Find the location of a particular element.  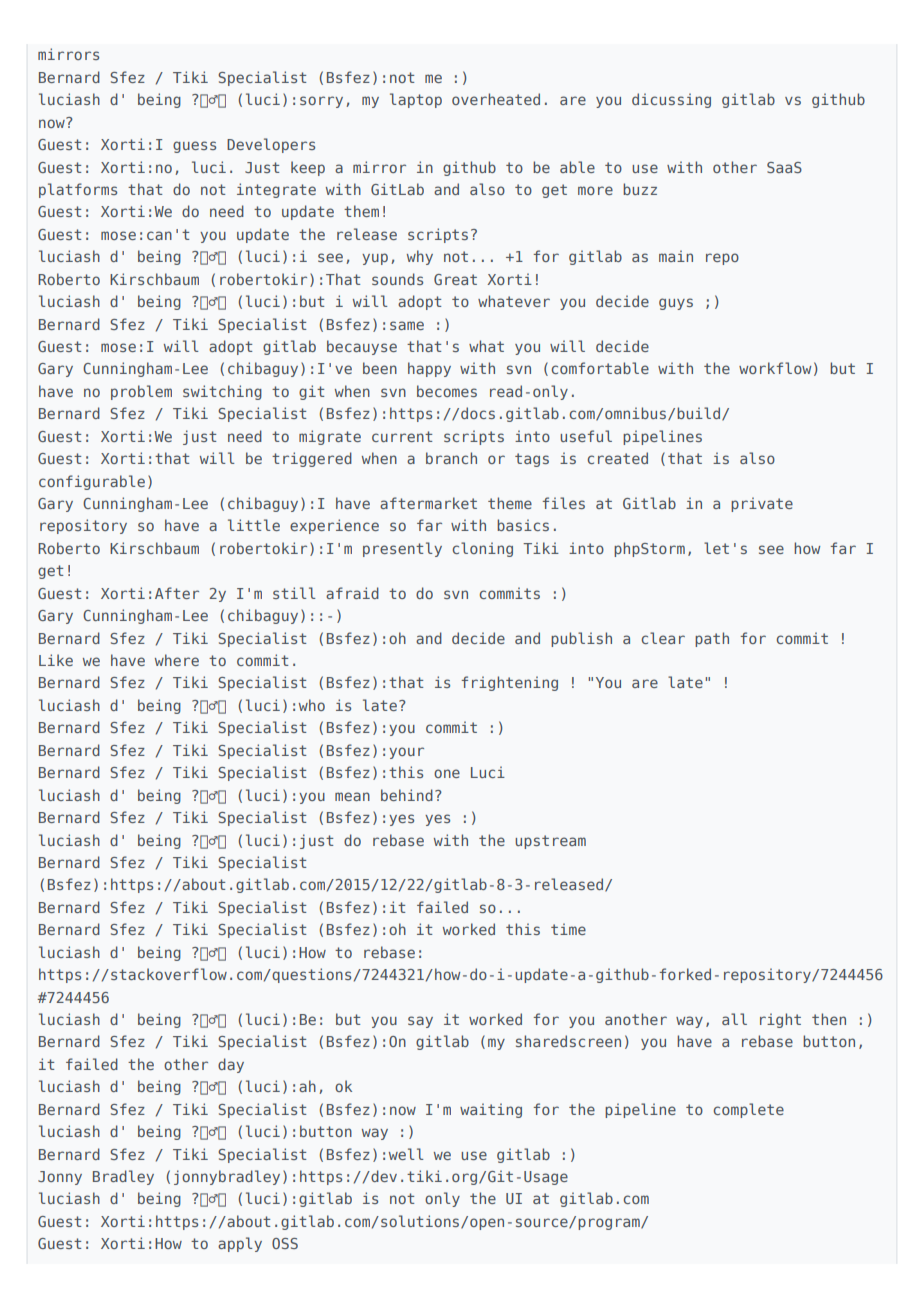

problem is located at coordinates (141, 392).
